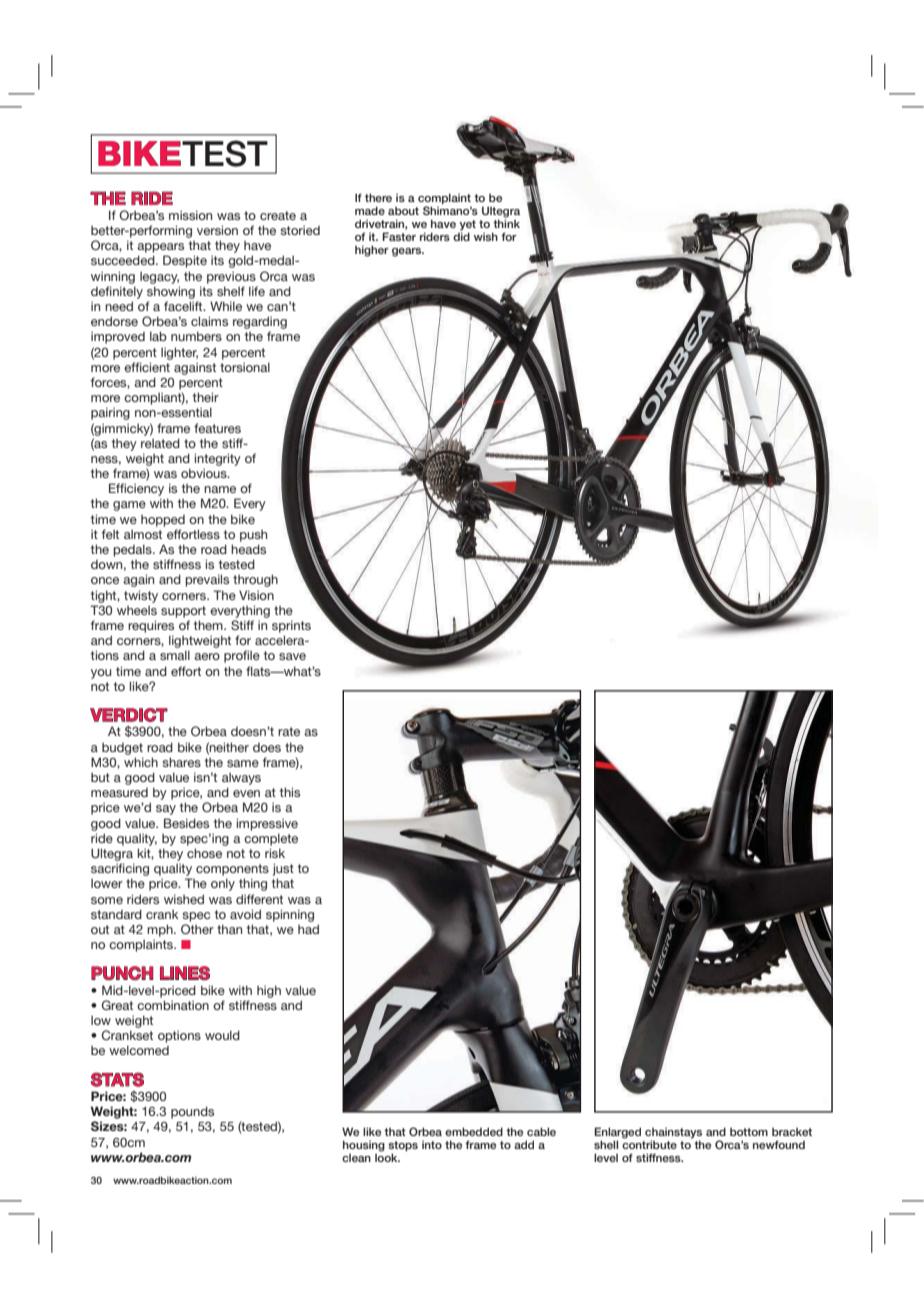 The width and height of the screenshot is (924, 1308). What do you see at coordinates (289, 792) in the screenshot?
I see `this` at bounding box center [289, 792].
